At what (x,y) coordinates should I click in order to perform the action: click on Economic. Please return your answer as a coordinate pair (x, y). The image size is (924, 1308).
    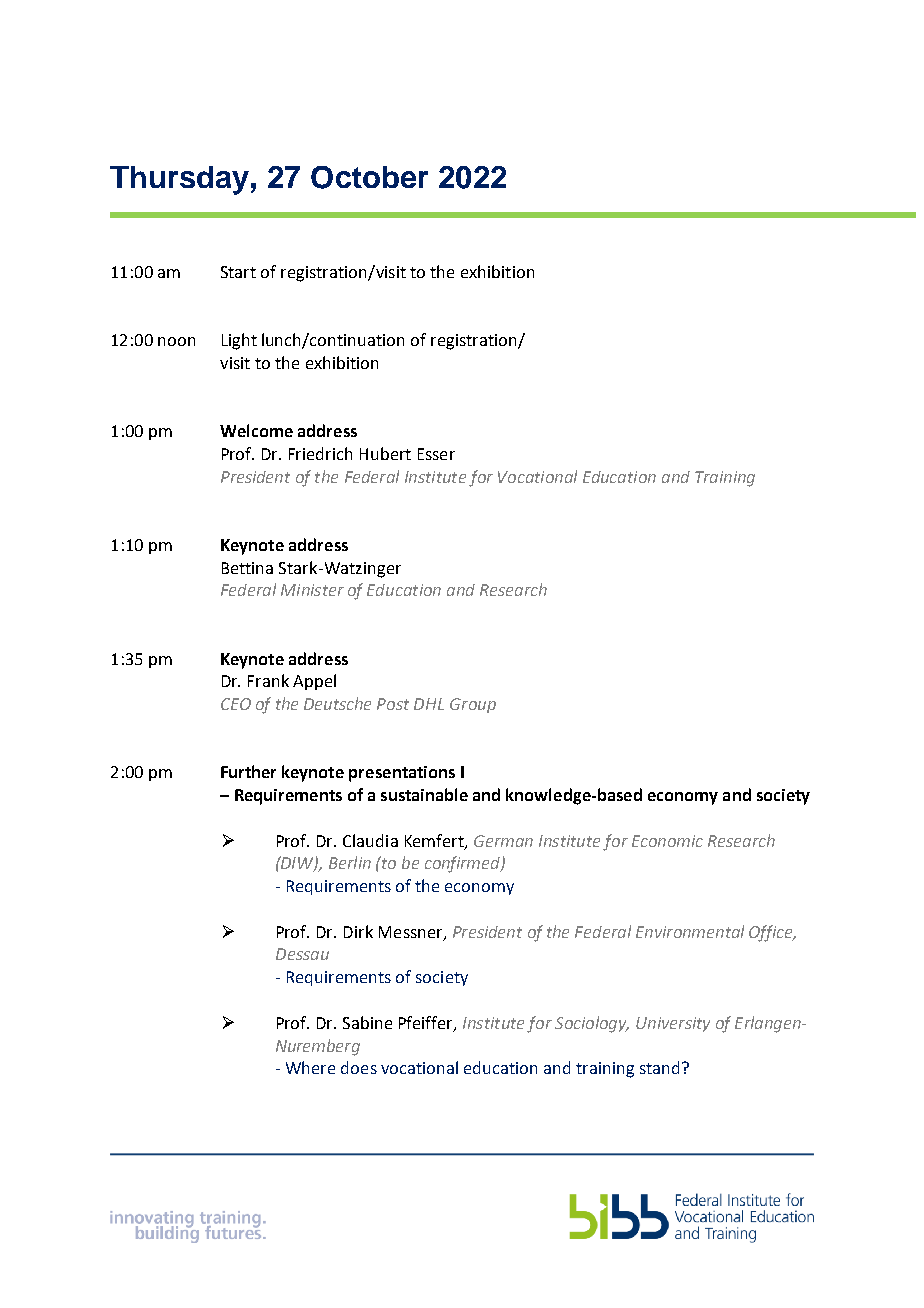
    Looking at the image, I should click on (667, 841).
